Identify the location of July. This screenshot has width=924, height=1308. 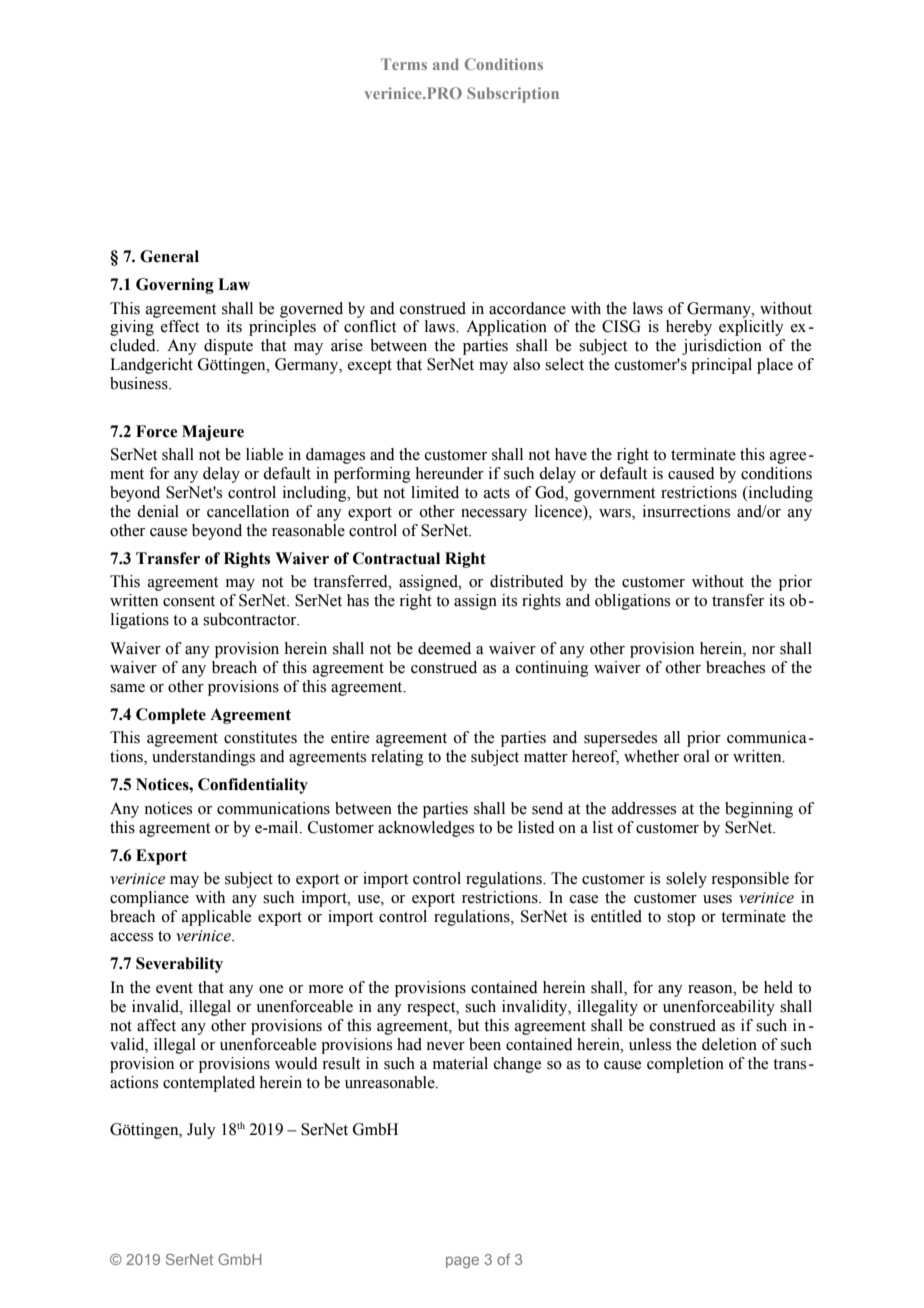
(201, 1131).
